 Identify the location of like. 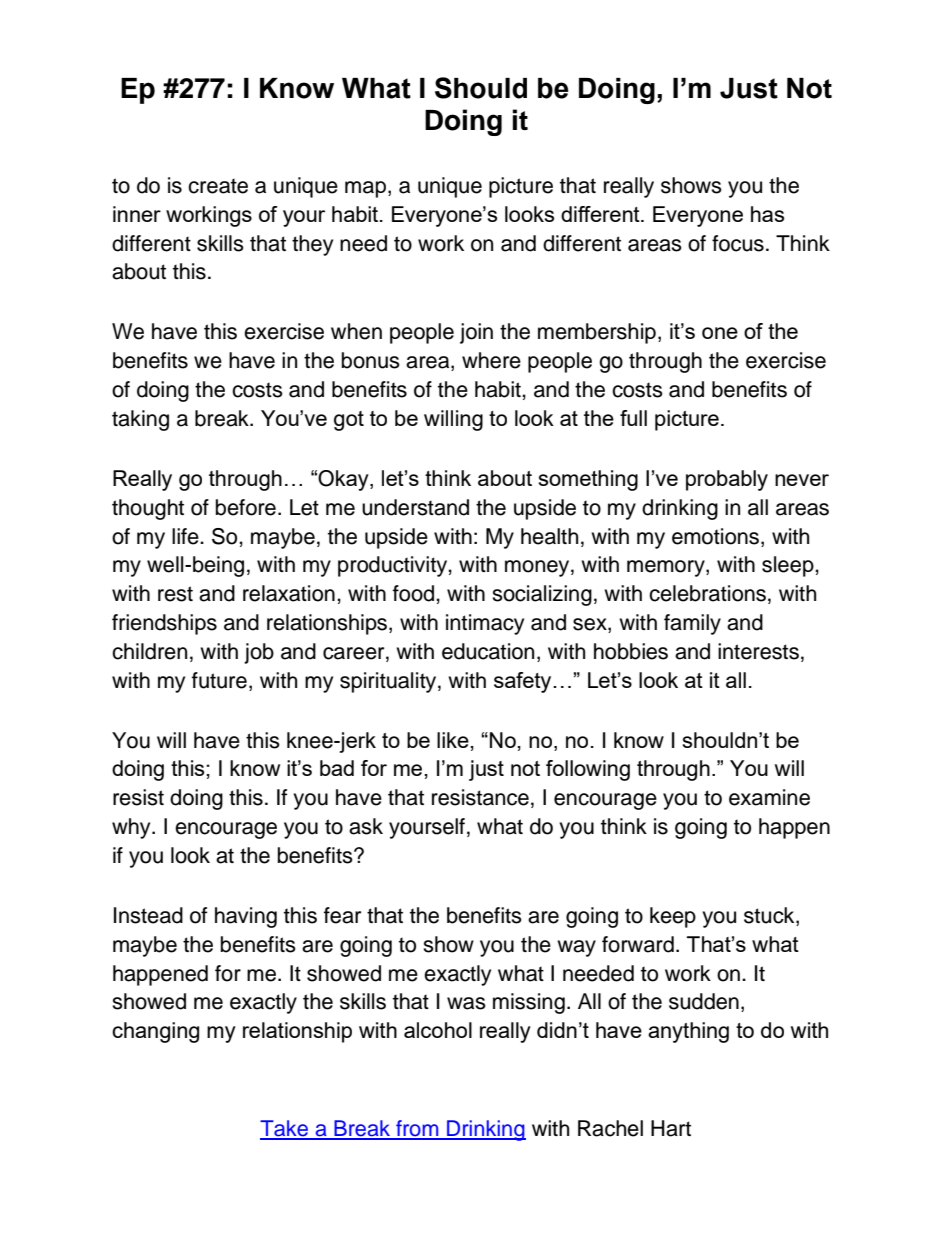
(453, 740).
